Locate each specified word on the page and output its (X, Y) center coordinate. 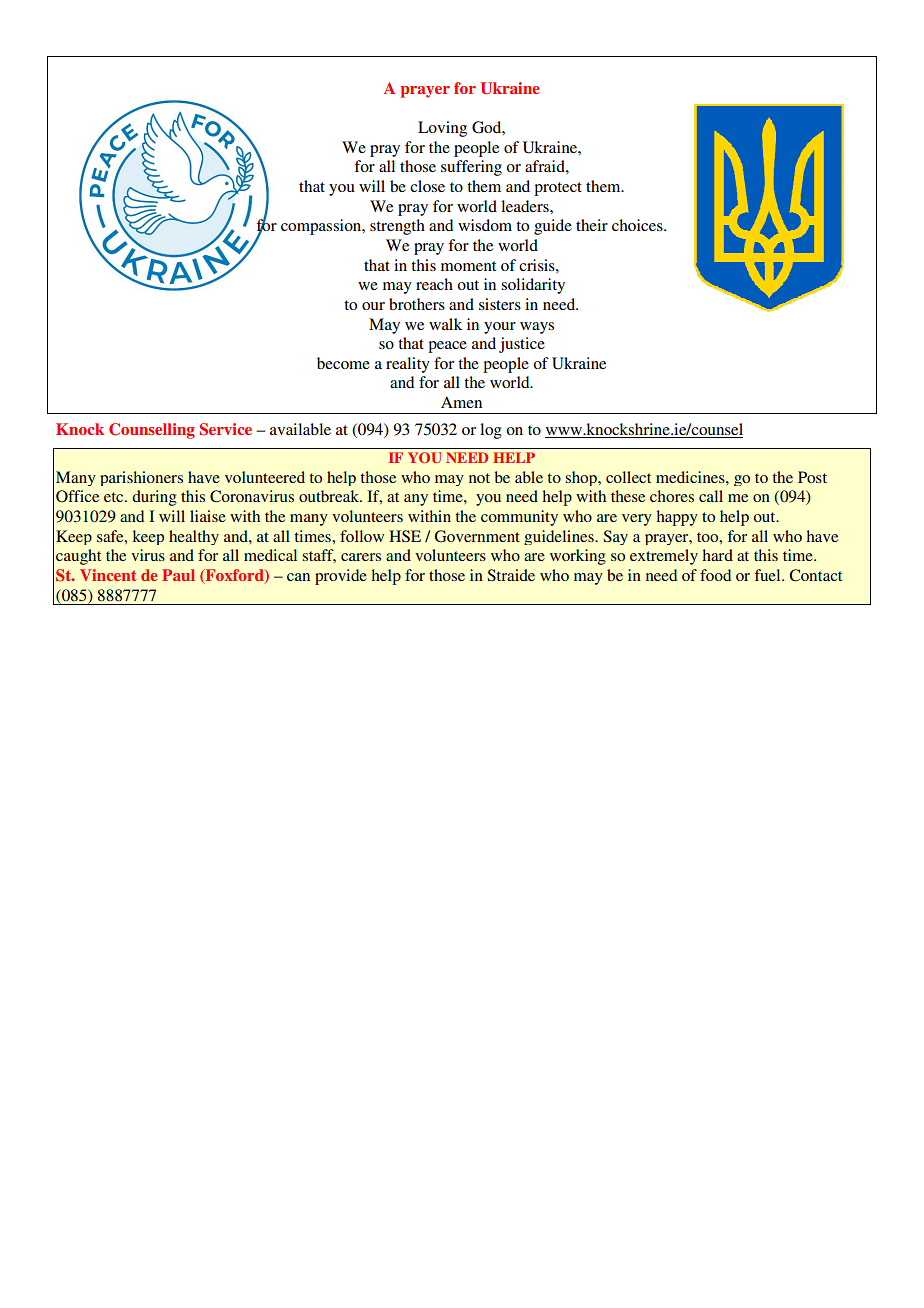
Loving (442, 129)
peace (447, 347)
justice (522, 345)
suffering (471, 168)
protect (558, 189)
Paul (178, 575)
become (343, 363)
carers (361, 557)
